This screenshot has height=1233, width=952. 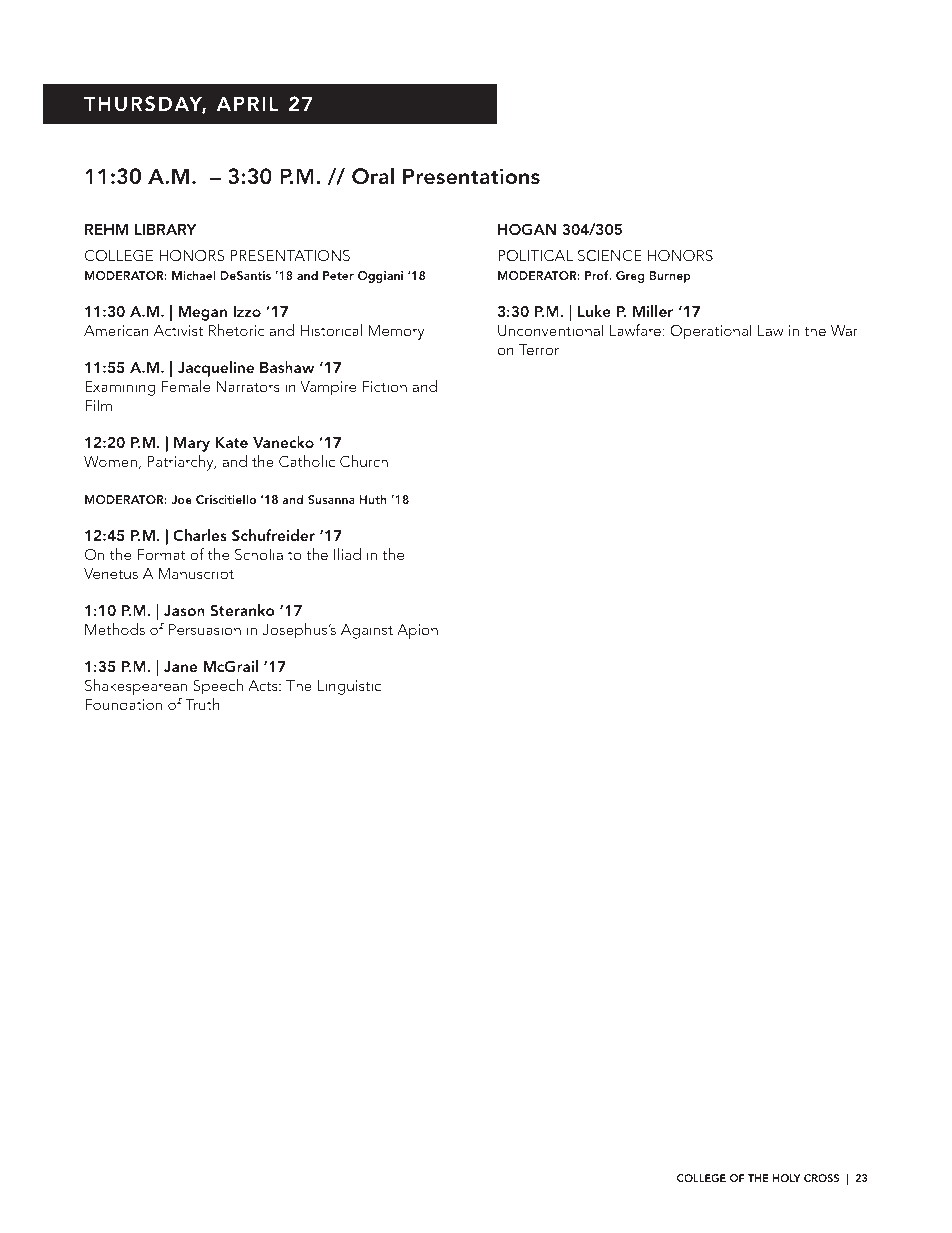 What do you see at coordinates (349, 687) in the screenshot?
I see `Linguistic` at bounding box center [349, 687].
